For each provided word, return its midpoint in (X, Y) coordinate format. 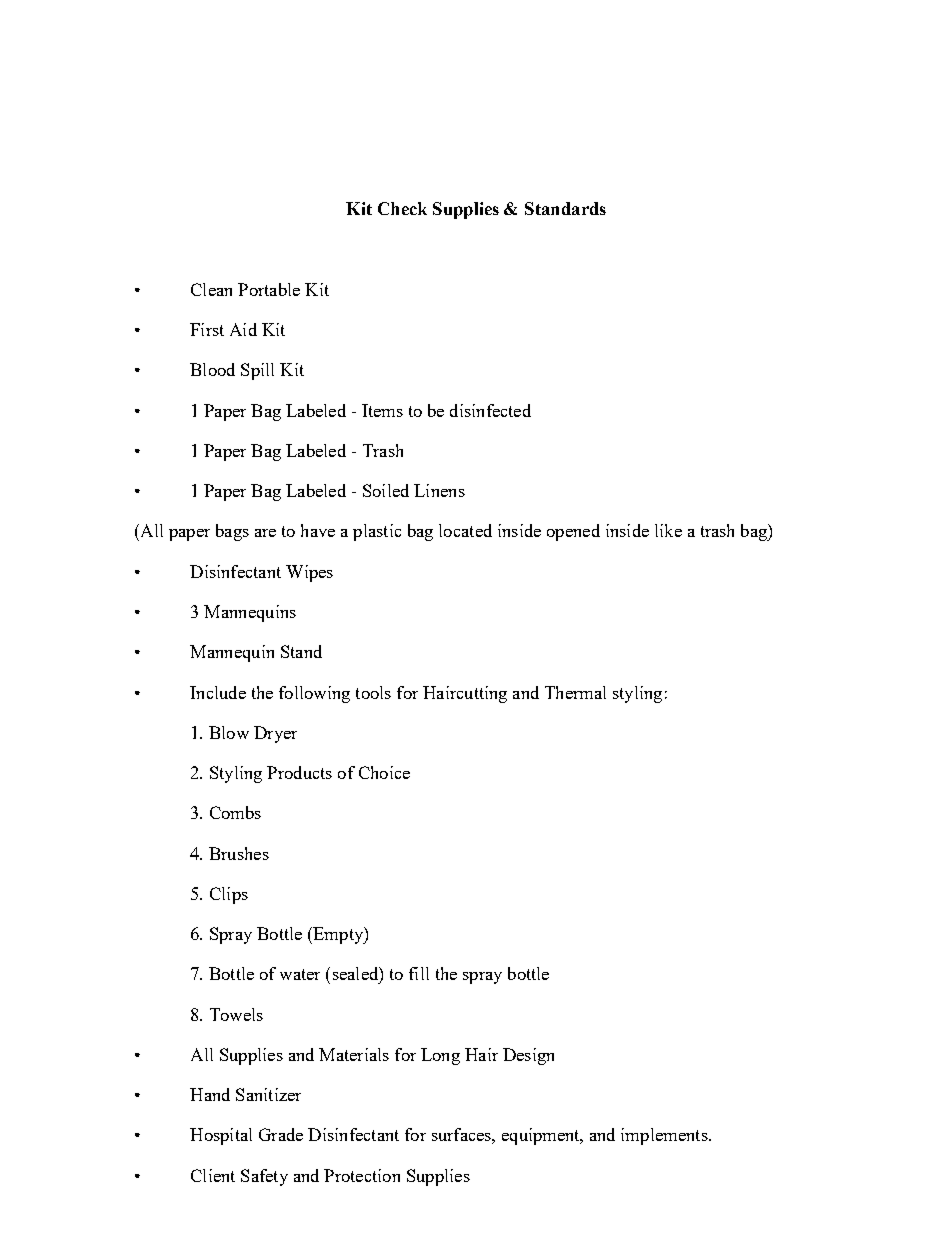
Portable (269, 289)
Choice (384, 772)
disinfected (490, 410)
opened (573, 532)
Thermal (575, 692)
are (265, 533)
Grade (281, 1134)
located (465, 530)
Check (402, 208)
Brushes (239, 853)
